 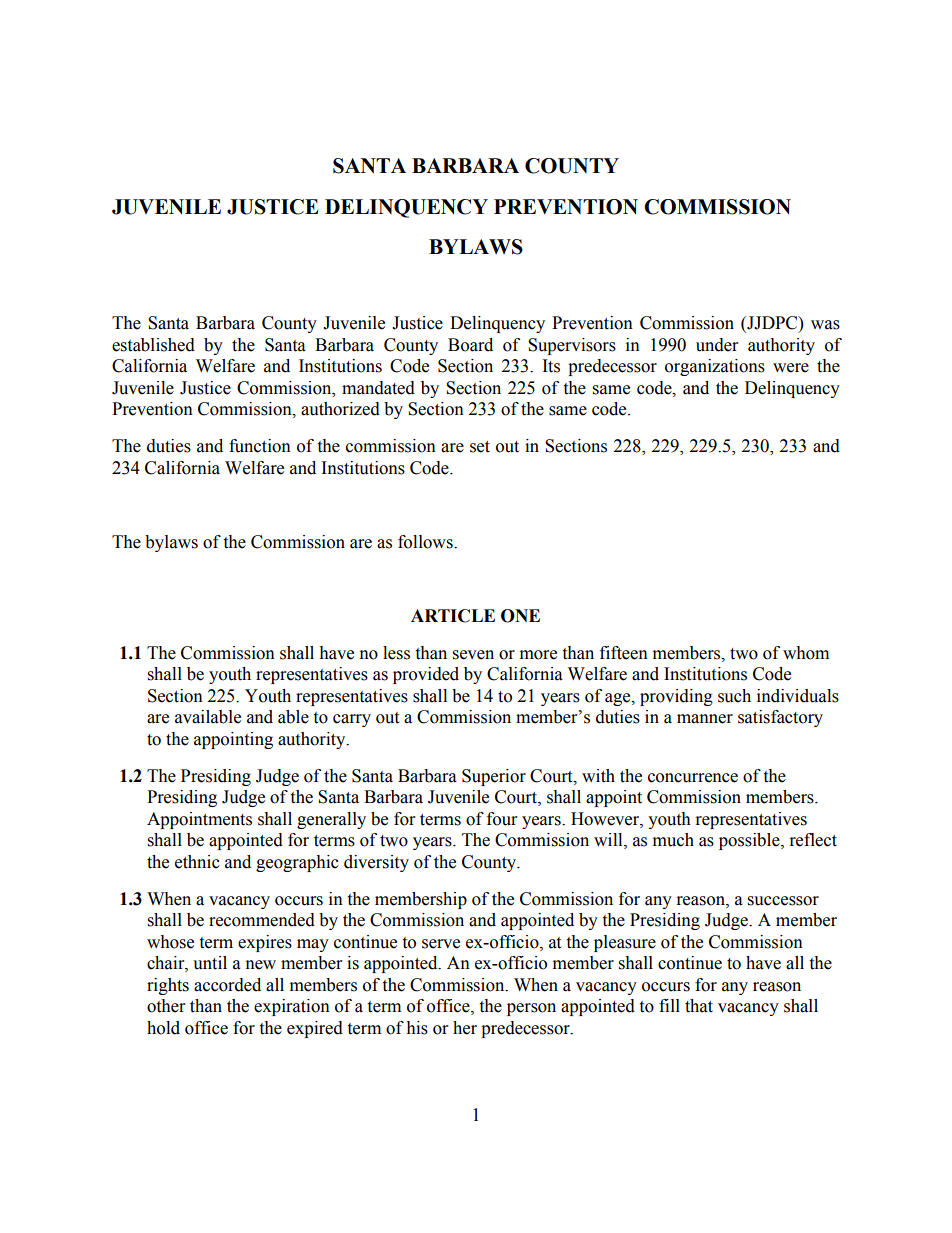 What do you see at coordinates (494, 777) in the screenshot?
I see `Superior` at bounding box center [494, 777].
